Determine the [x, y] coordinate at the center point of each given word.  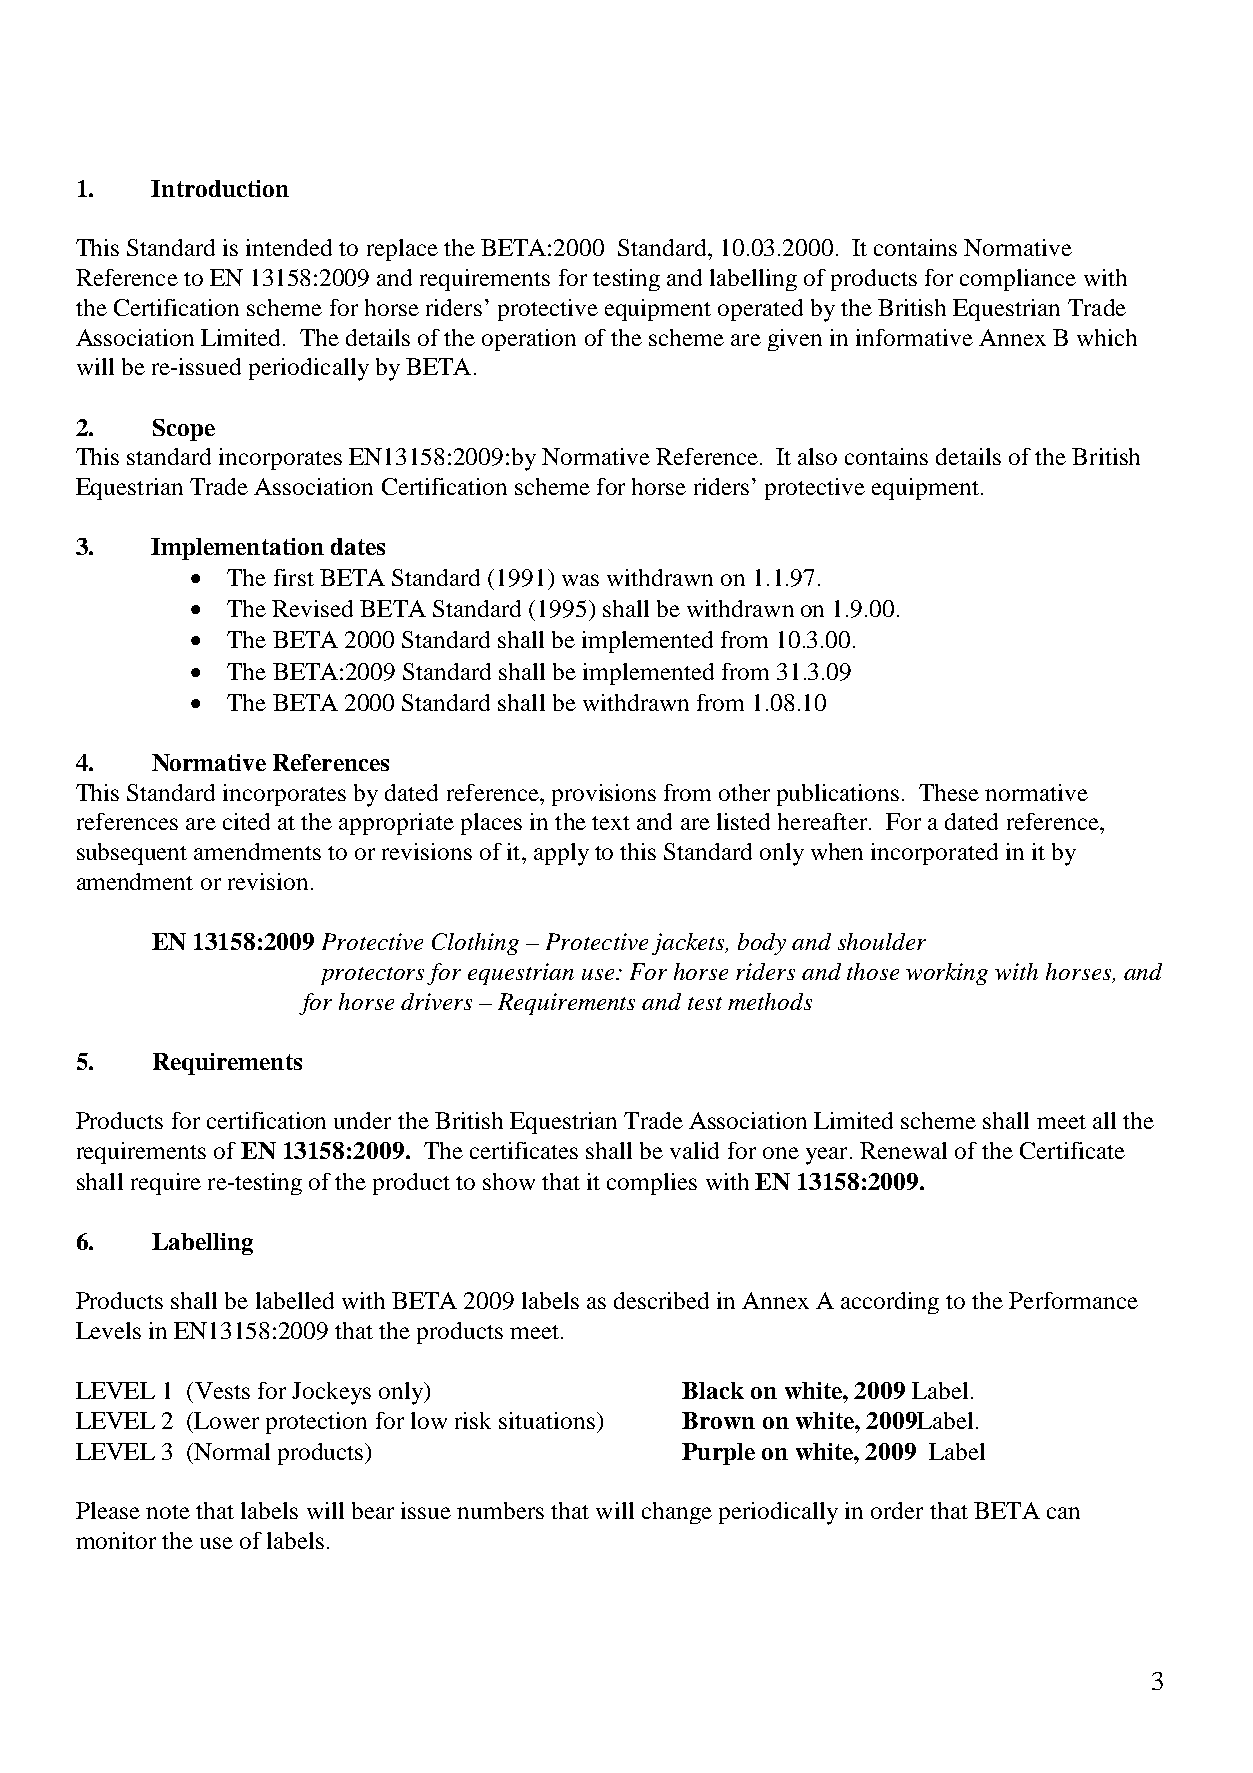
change [677, 1513]
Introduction [220, 188]
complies [652, 1184]
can [1063, 1513]
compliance [1018, 280]
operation [529, 340]
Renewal [903, 1150]
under [362, 1120]
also [817, 456]
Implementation [237, 549]
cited [246, 821]
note [168, 1512]
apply [561, 854]
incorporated [934, 854]
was [580, 580]
